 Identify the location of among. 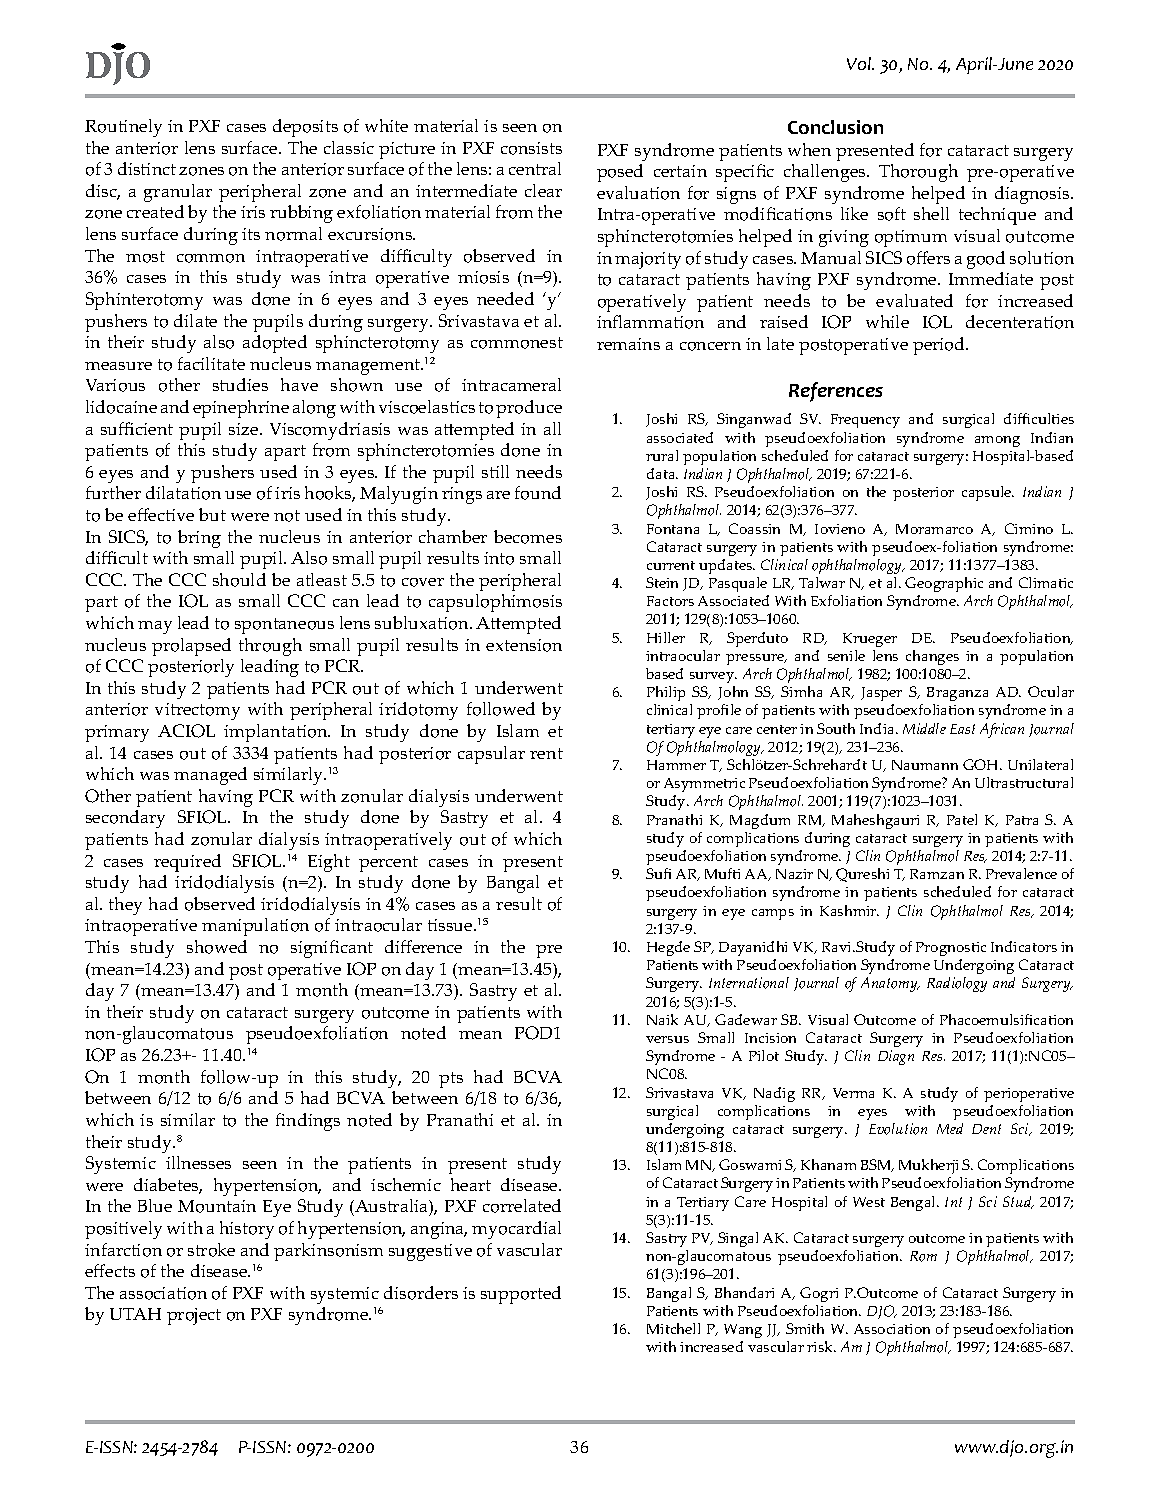
(997, 441).
